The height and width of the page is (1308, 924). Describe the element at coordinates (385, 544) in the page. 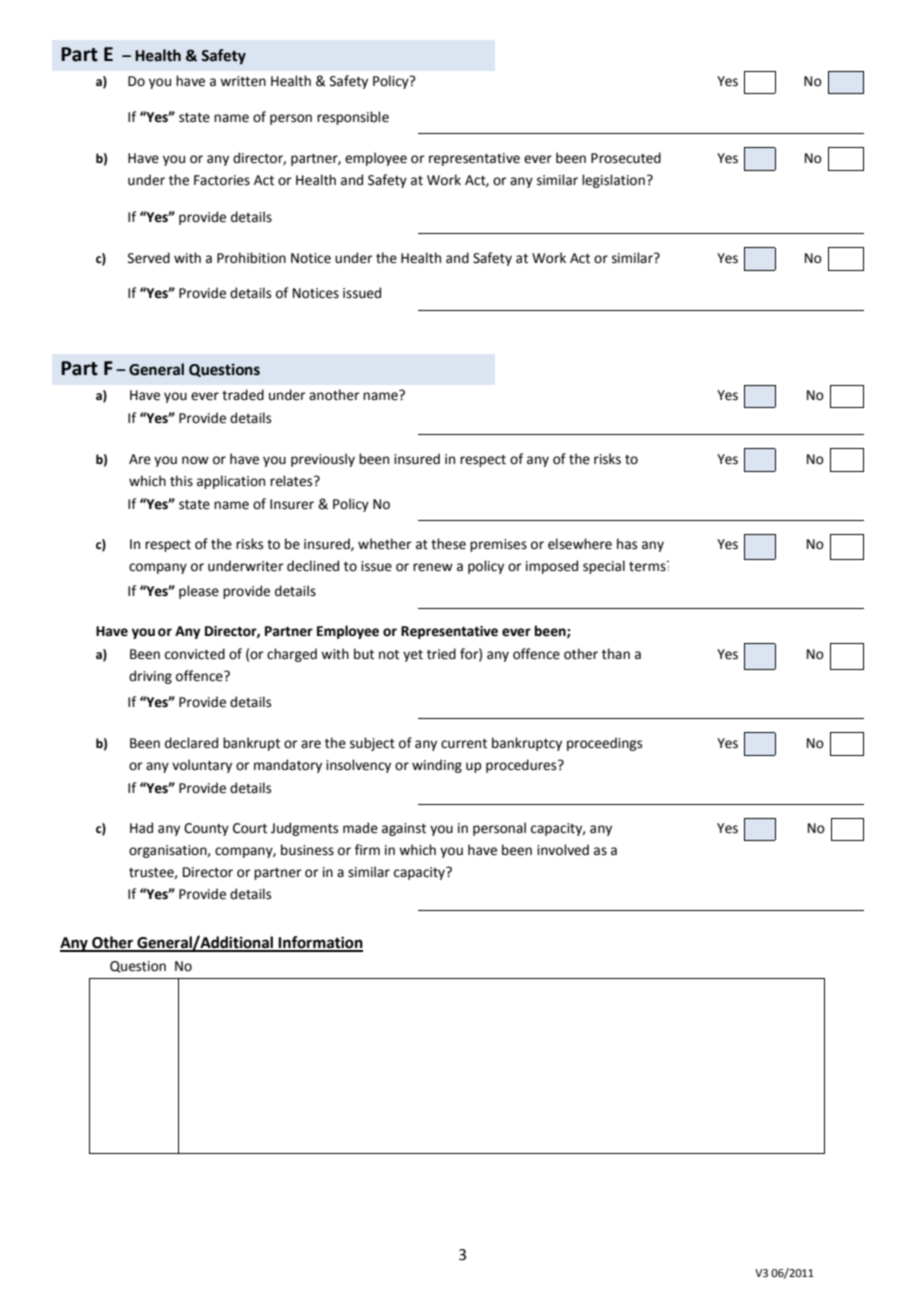

I see `whether` at that location.
